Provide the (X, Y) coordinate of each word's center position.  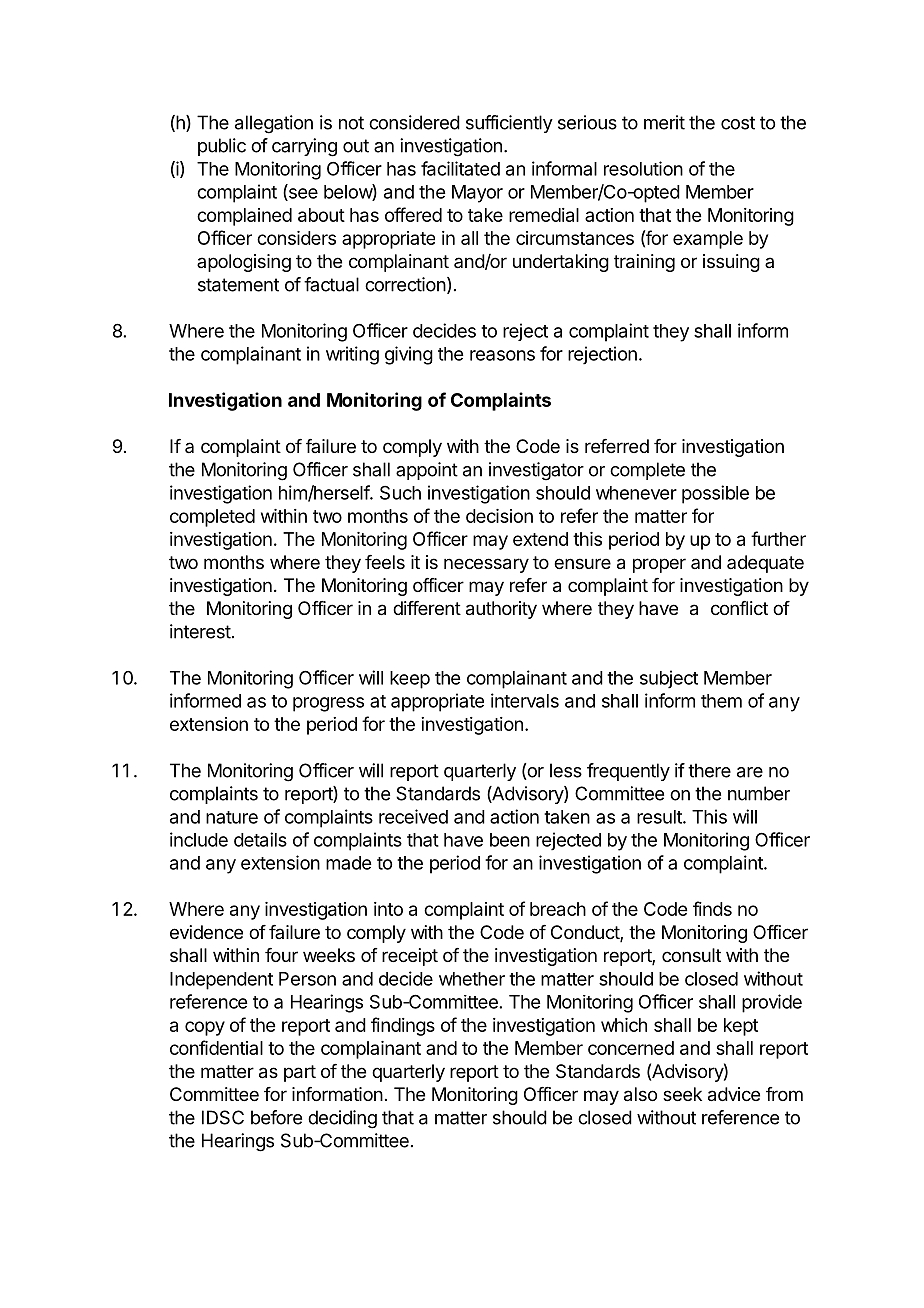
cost (738, 123)
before (276, 1117)
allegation (274, 124)
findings (403, 1026)
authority (501, 610)
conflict (739, 608)
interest (200, 631)
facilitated (460, 168)
